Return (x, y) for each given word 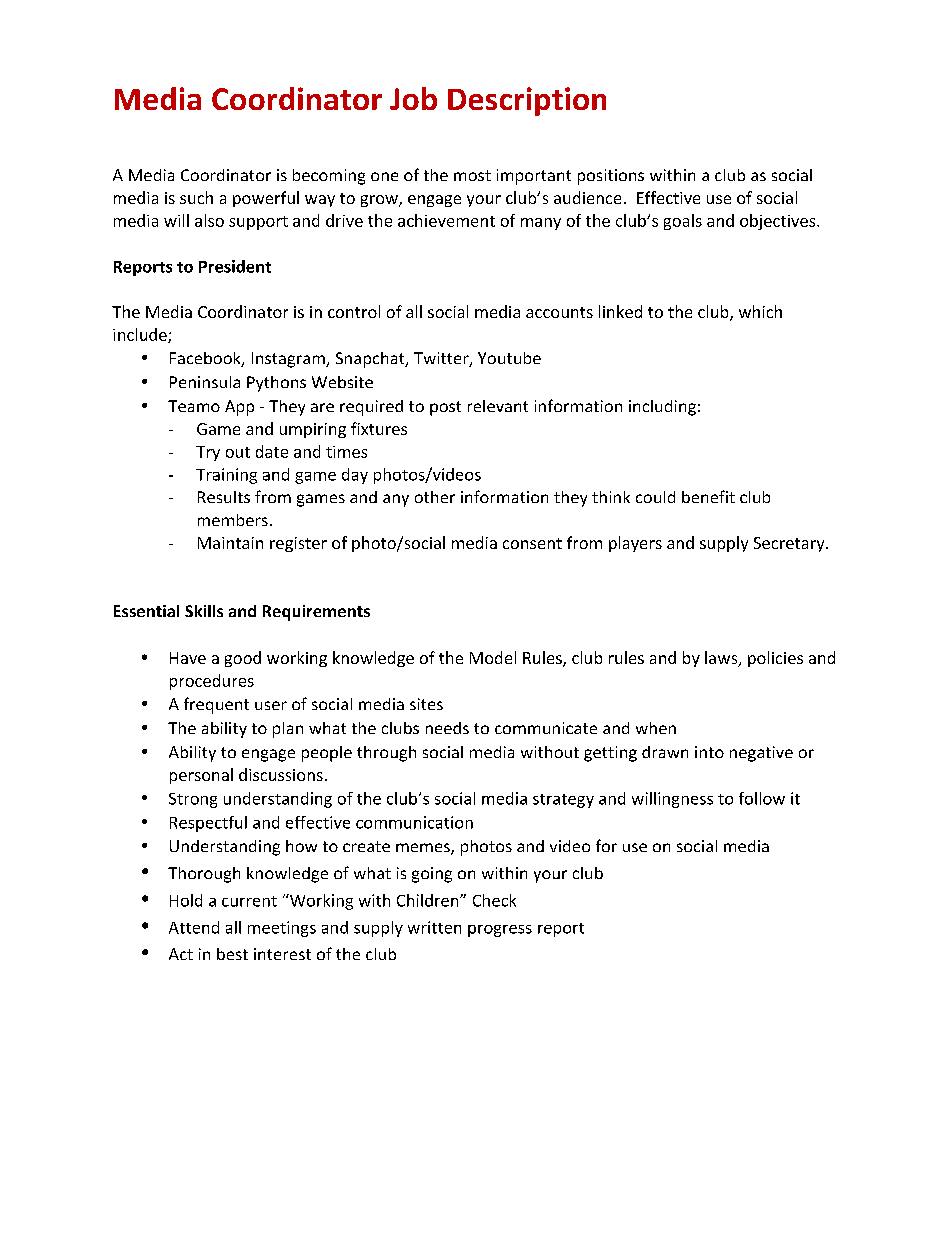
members (233, 520)
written (434, 927)
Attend (194, 927)
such (196, 197)
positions (611, 177)
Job (413, 98)
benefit (708, 496)
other (435, 497)
